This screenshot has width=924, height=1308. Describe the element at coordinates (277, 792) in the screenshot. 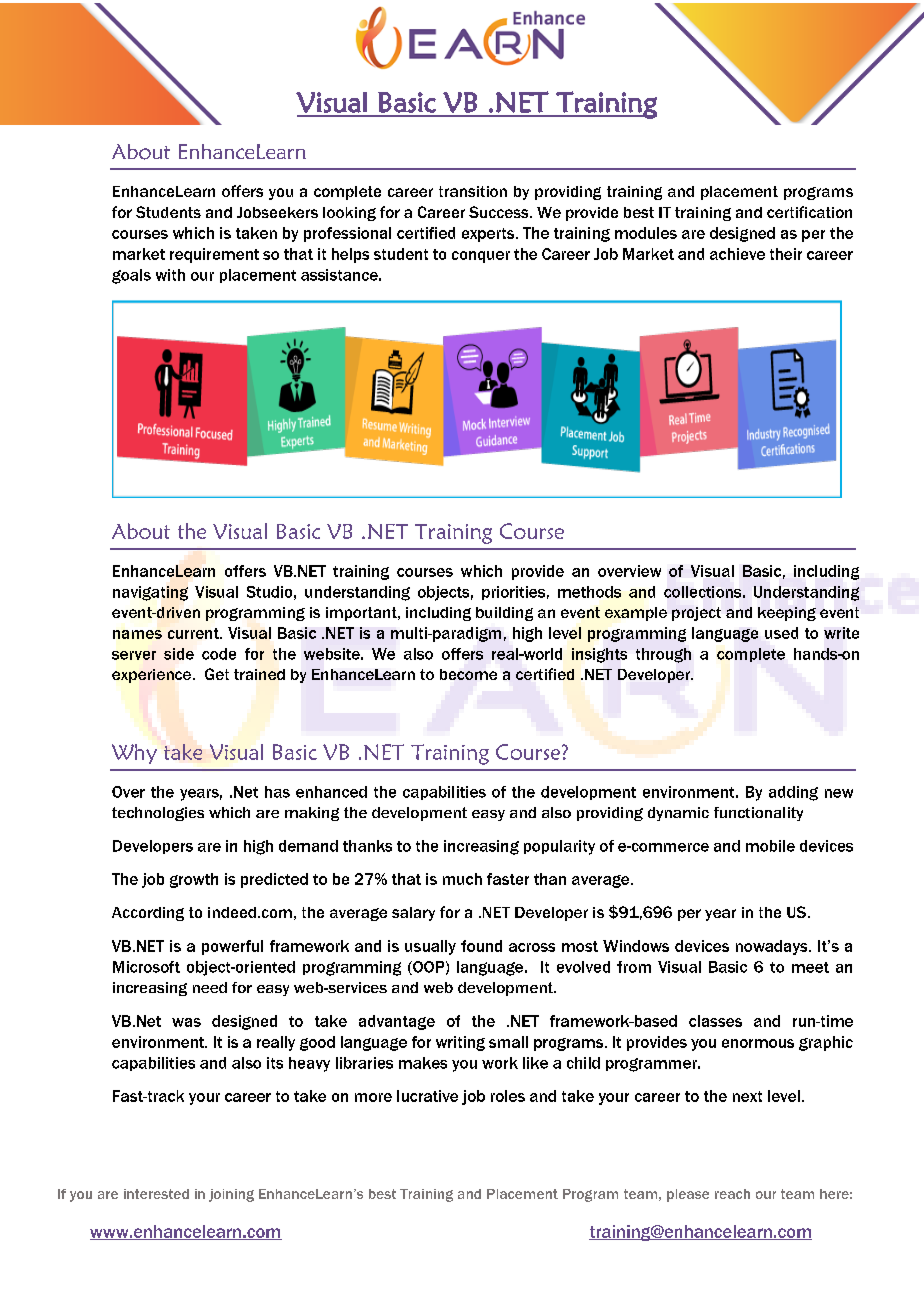

I see `has` at that location.
